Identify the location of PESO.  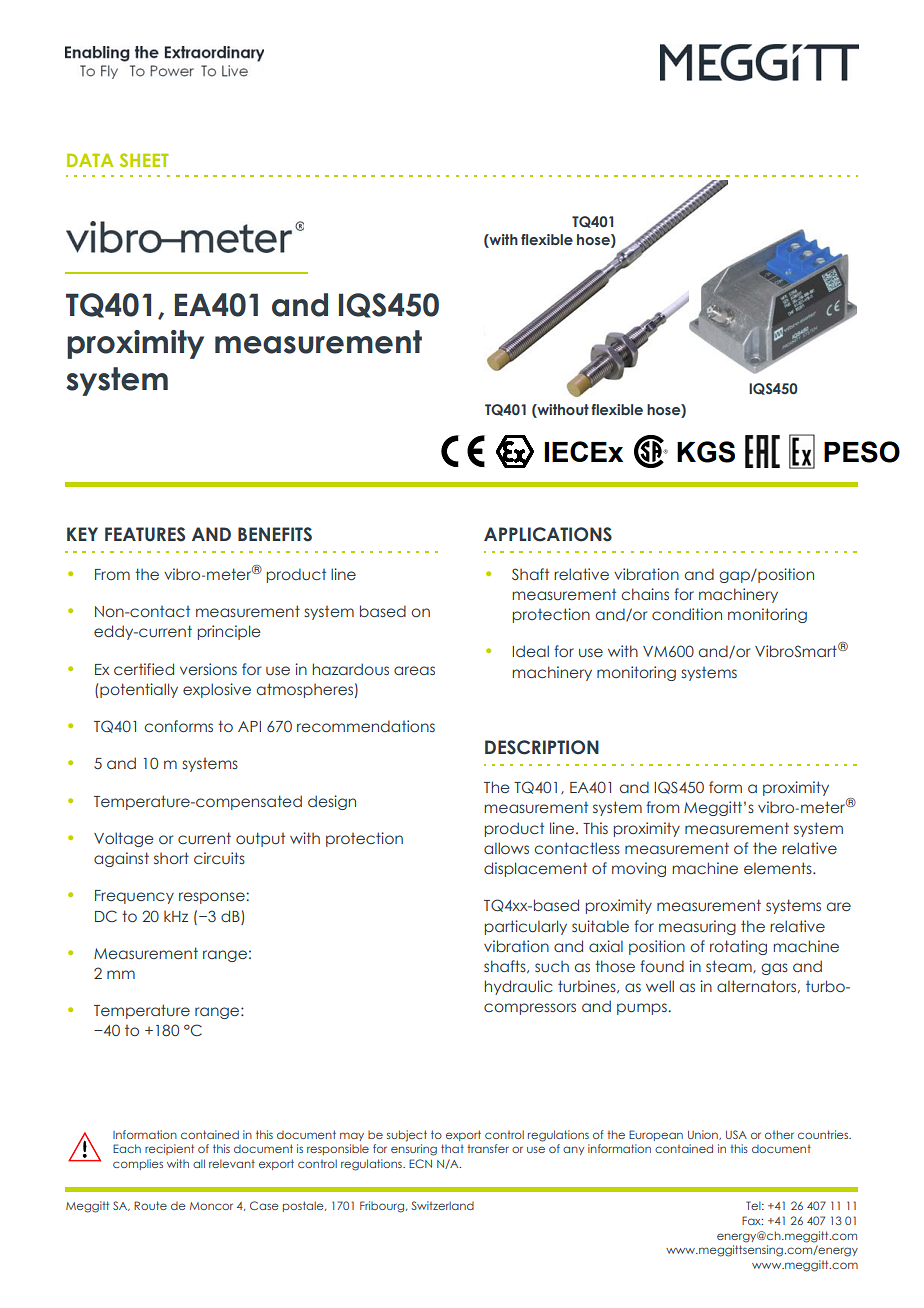
(862, 452).
